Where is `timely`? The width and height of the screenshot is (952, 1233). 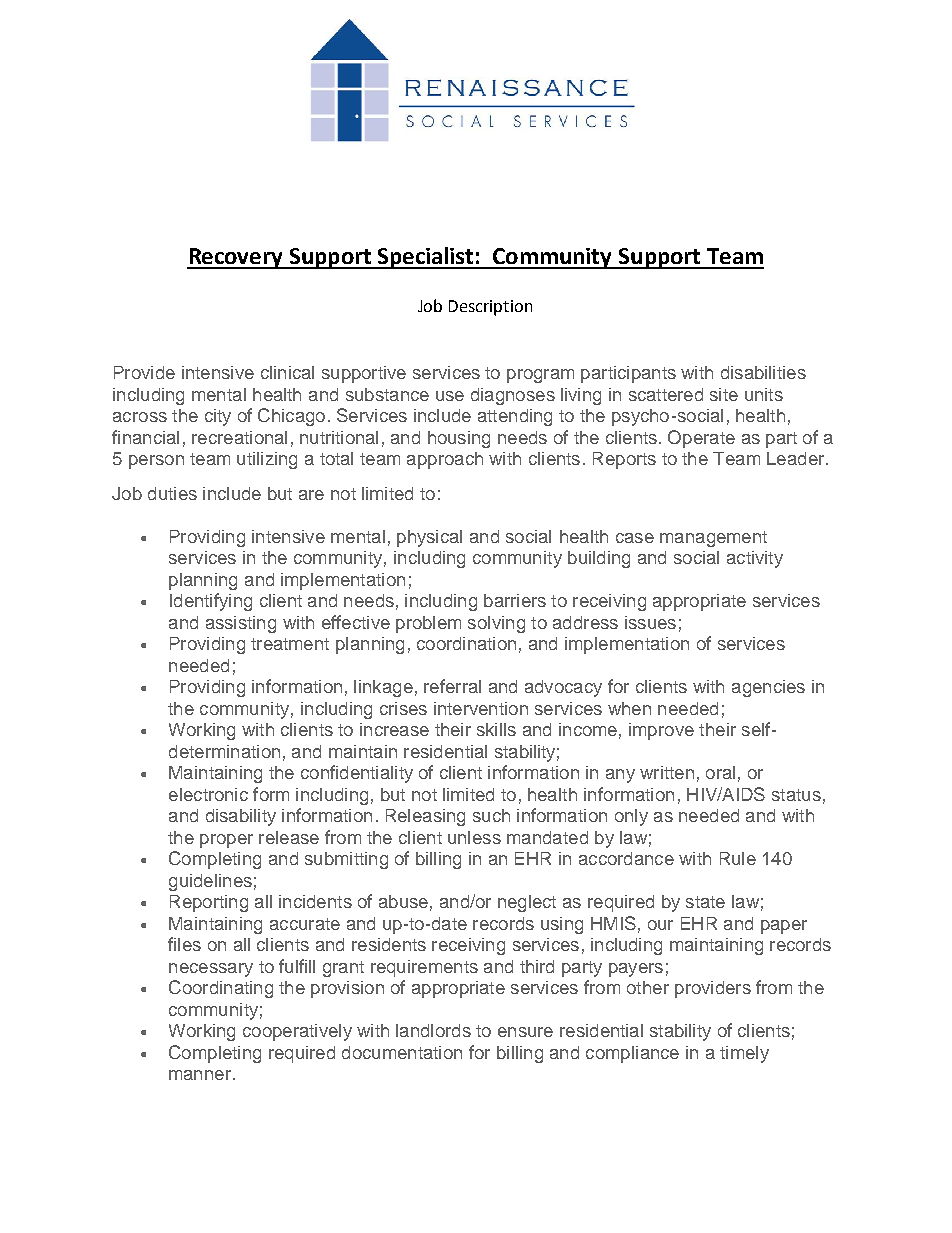 timely is located at coordinates (744, 1054).
